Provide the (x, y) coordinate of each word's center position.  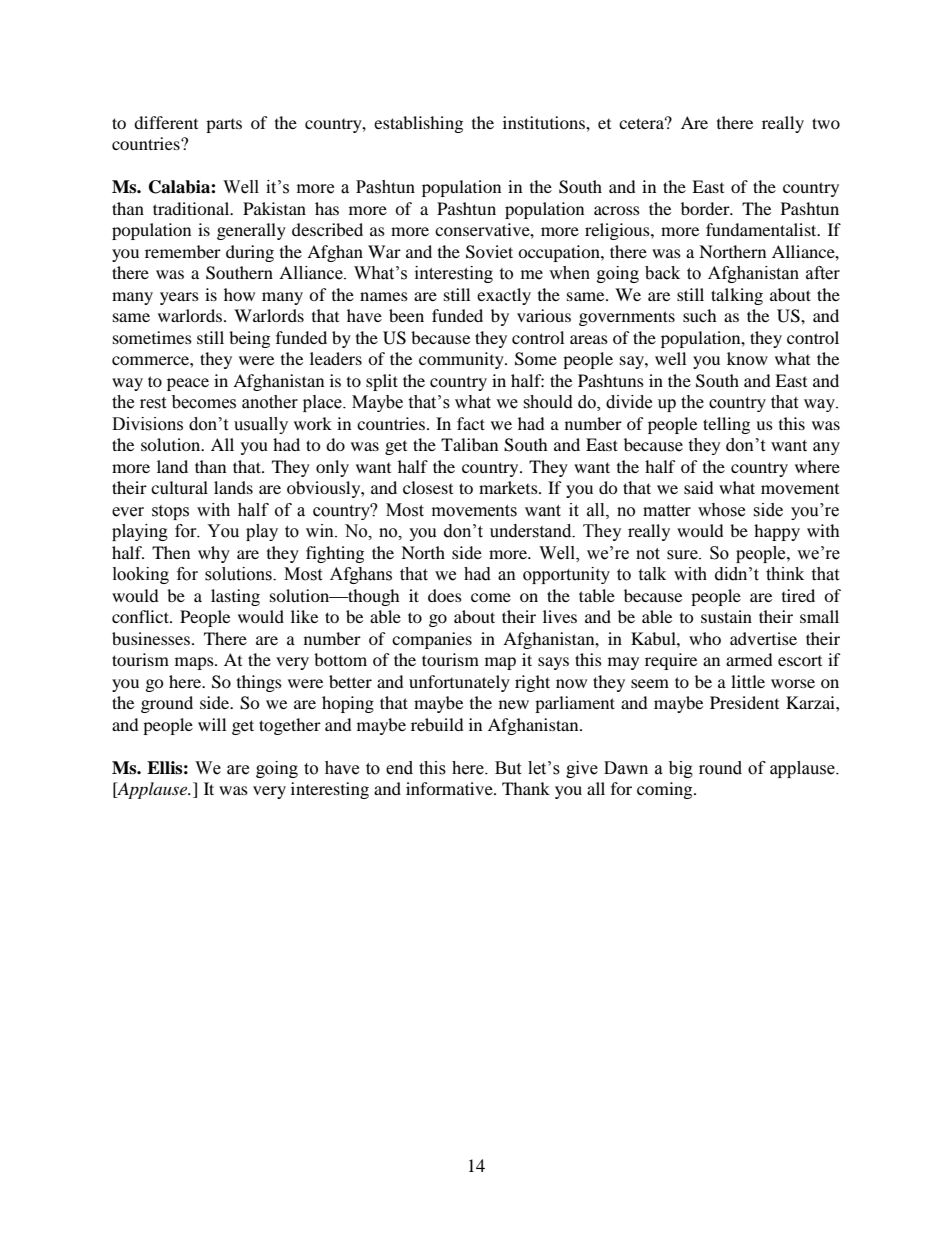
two (826, 123)
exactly (504, 296)
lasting (235, 597)
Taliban (469, 444)
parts (224, 126)
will (212, 724)
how (239, 294)
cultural (179, 487)
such (700, 315)
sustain (726, 616)
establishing (418, 124)
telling (726, 425)
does (445, 595)
